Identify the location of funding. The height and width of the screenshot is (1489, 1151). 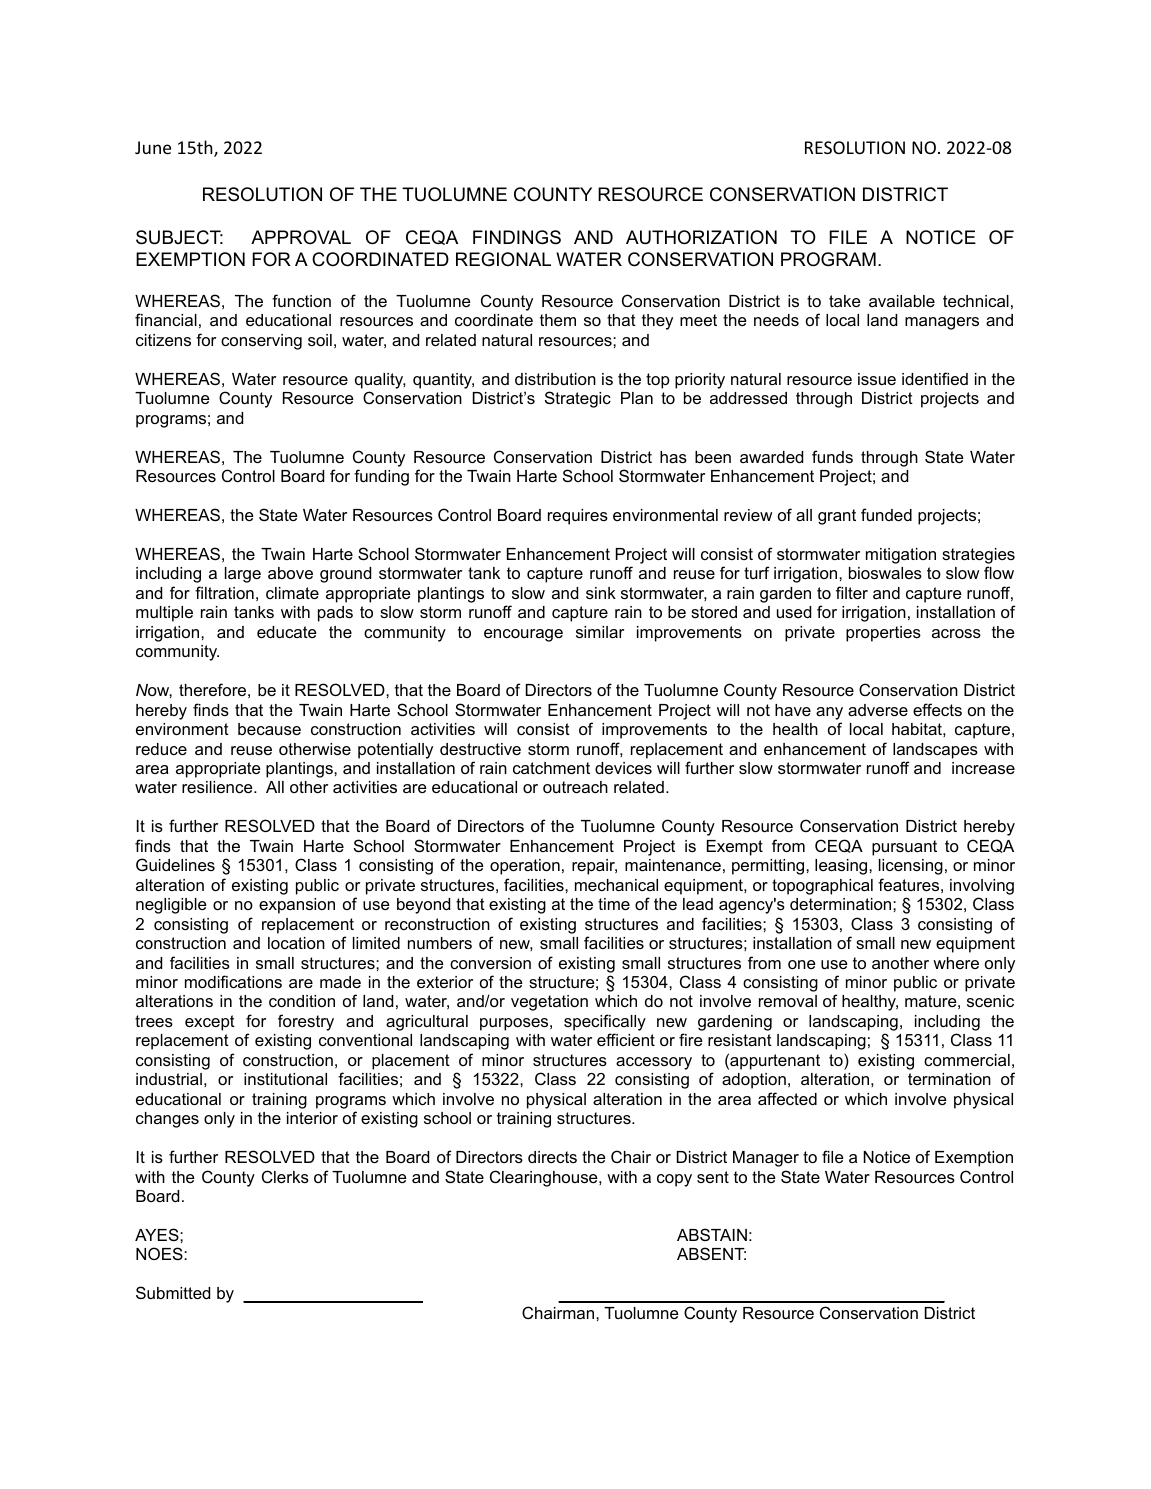
(381, 477).
